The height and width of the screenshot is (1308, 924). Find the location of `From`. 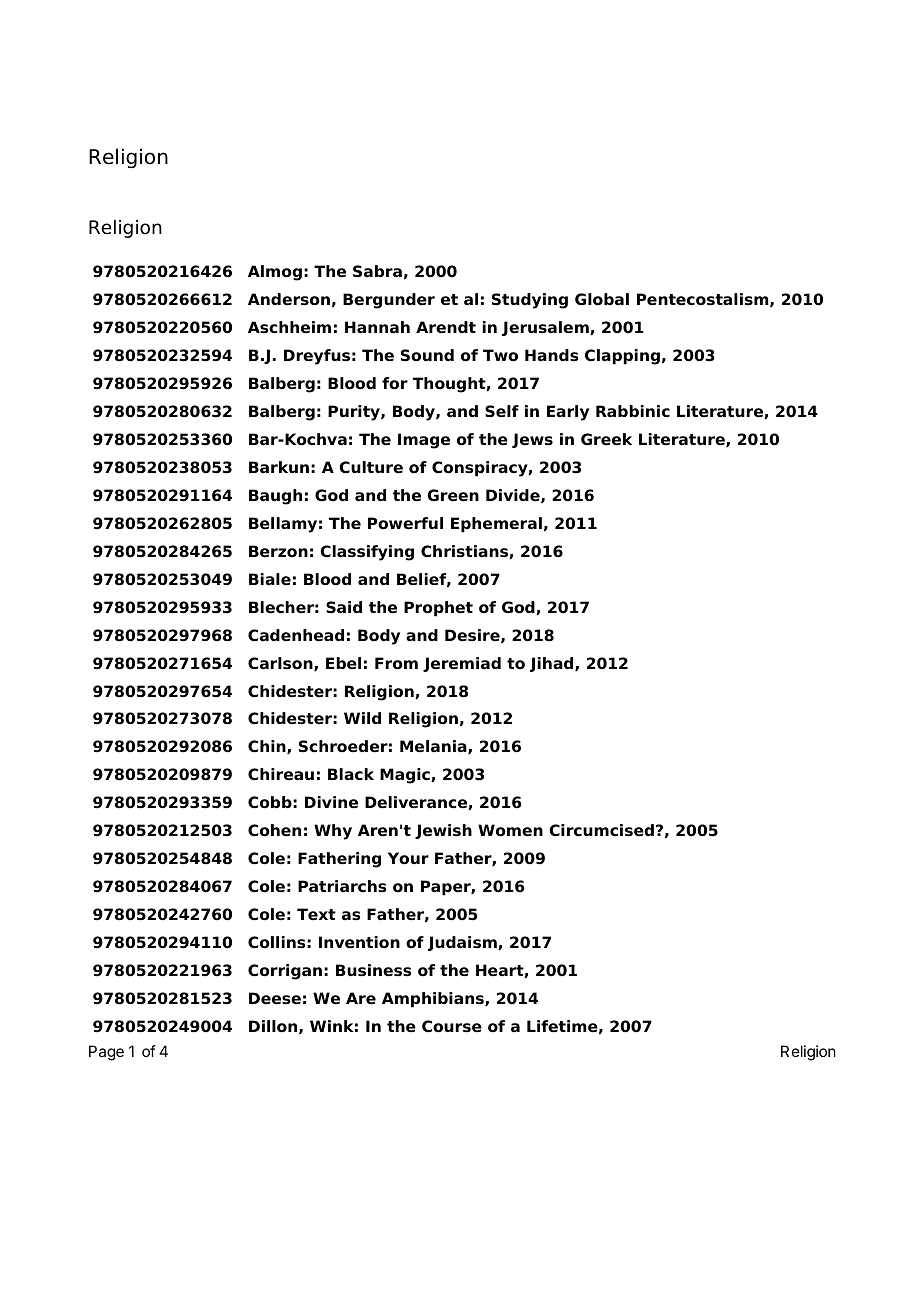

From is located at coordinates (396, 663).
